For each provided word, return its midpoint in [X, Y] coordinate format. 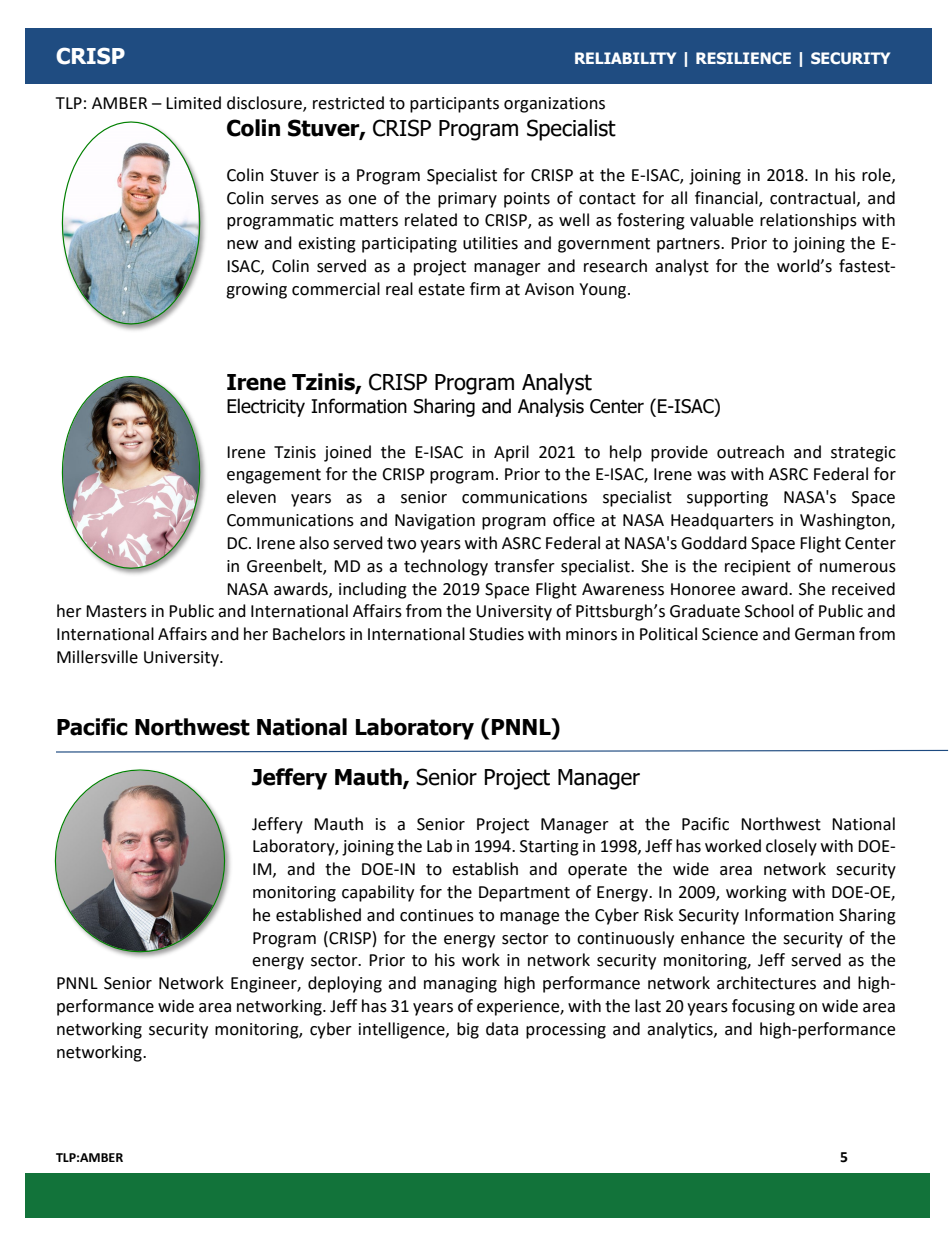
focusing [763, 1007]
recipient [758, 568]
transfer [524, 566]
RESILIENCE [743, 58]
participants [454, 105]
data [502, 1029]
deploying [345, 984]
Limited [193, 103]
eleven [251, 497]
